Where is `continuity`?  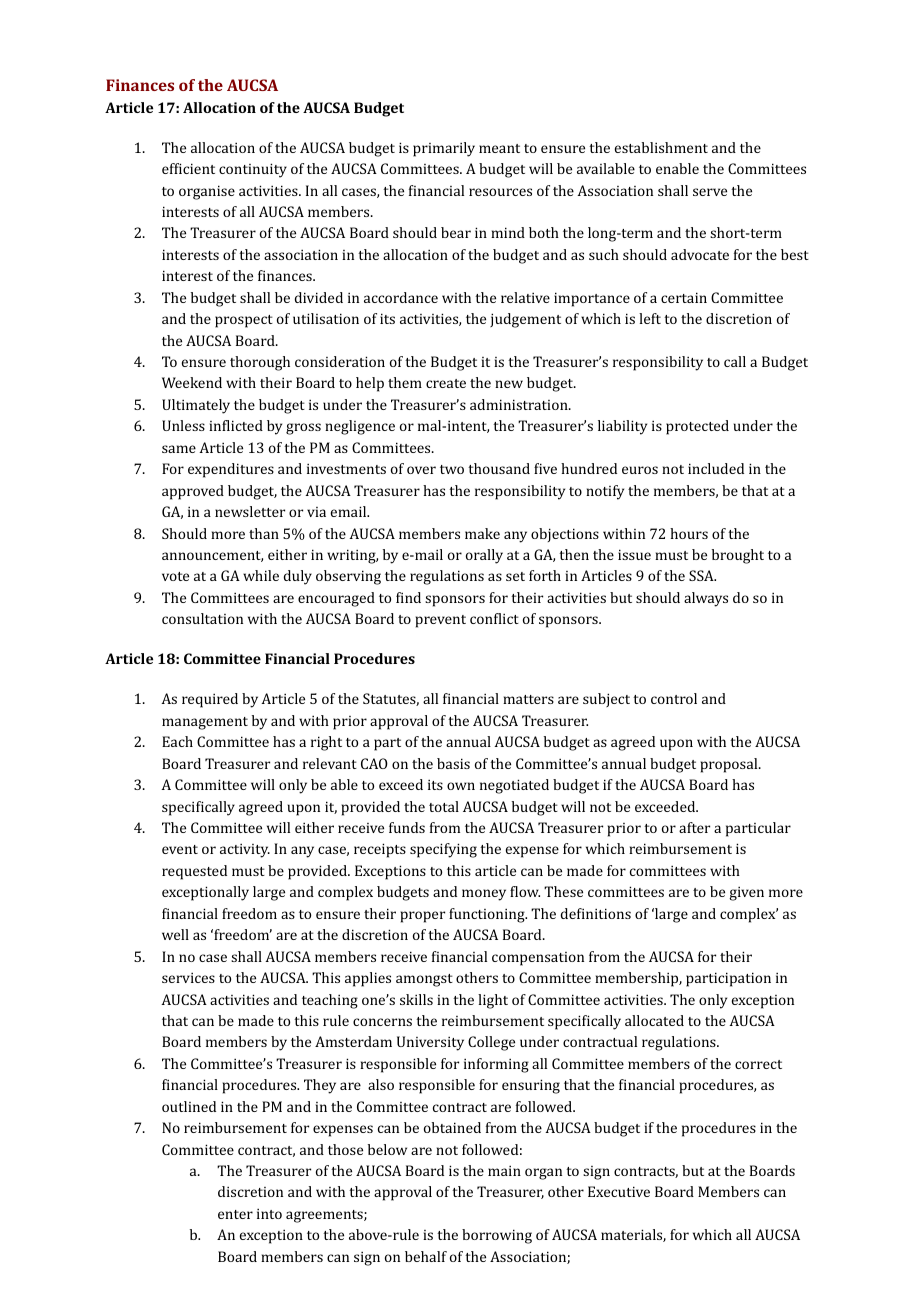
continuity is located at coordinates (253, 170).
